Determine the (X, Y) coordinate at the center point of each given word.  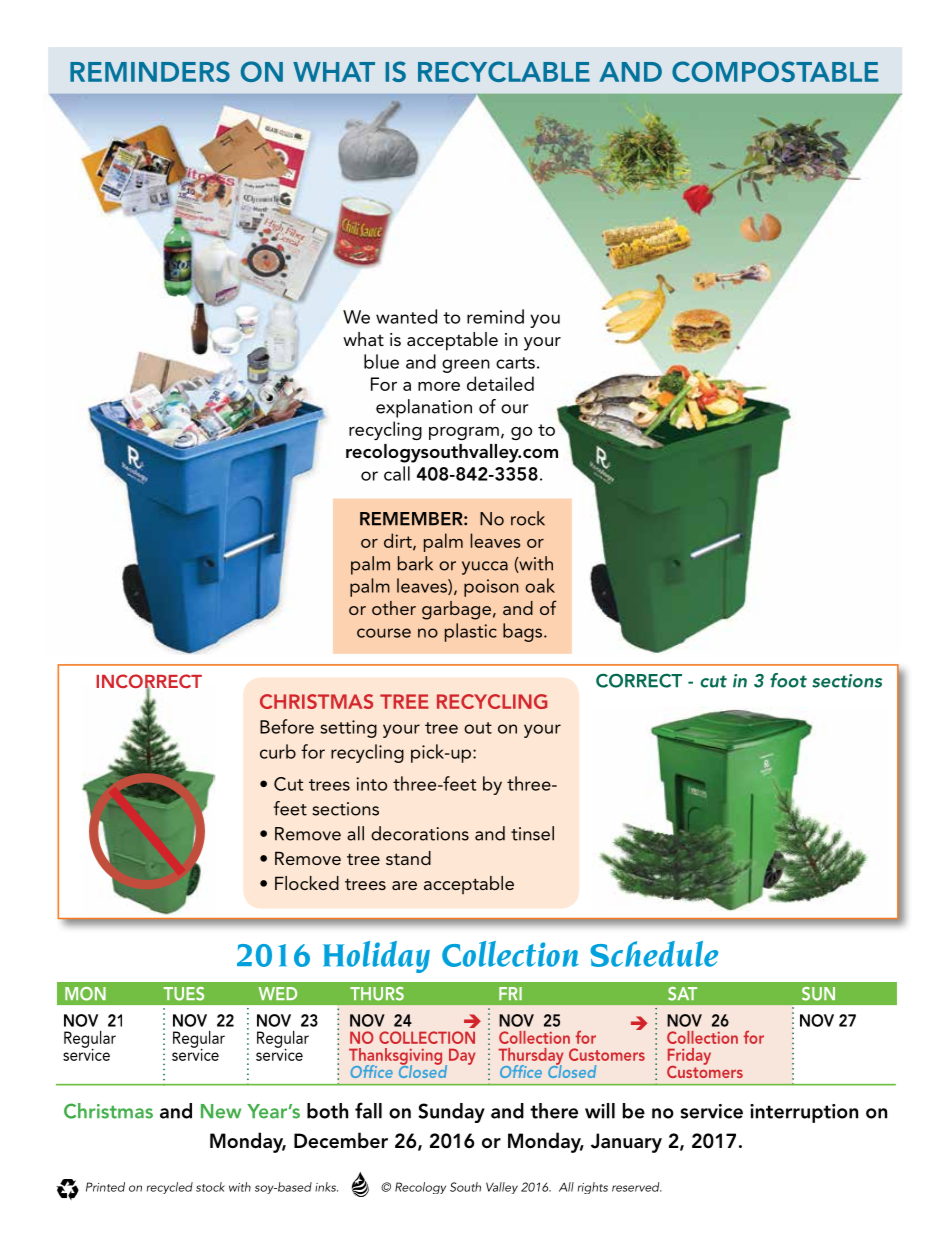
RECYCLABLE (504, 71)
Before (287, 726)
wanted (406, 316)
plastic (471, 632)
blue (381, 361)
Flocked (307, 883)
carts (515, 363)
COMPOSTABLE (775, 71)
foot (788, 680)
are (404, 885)
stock (210, 1187)
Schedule (654, 954)
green (466, 366)
